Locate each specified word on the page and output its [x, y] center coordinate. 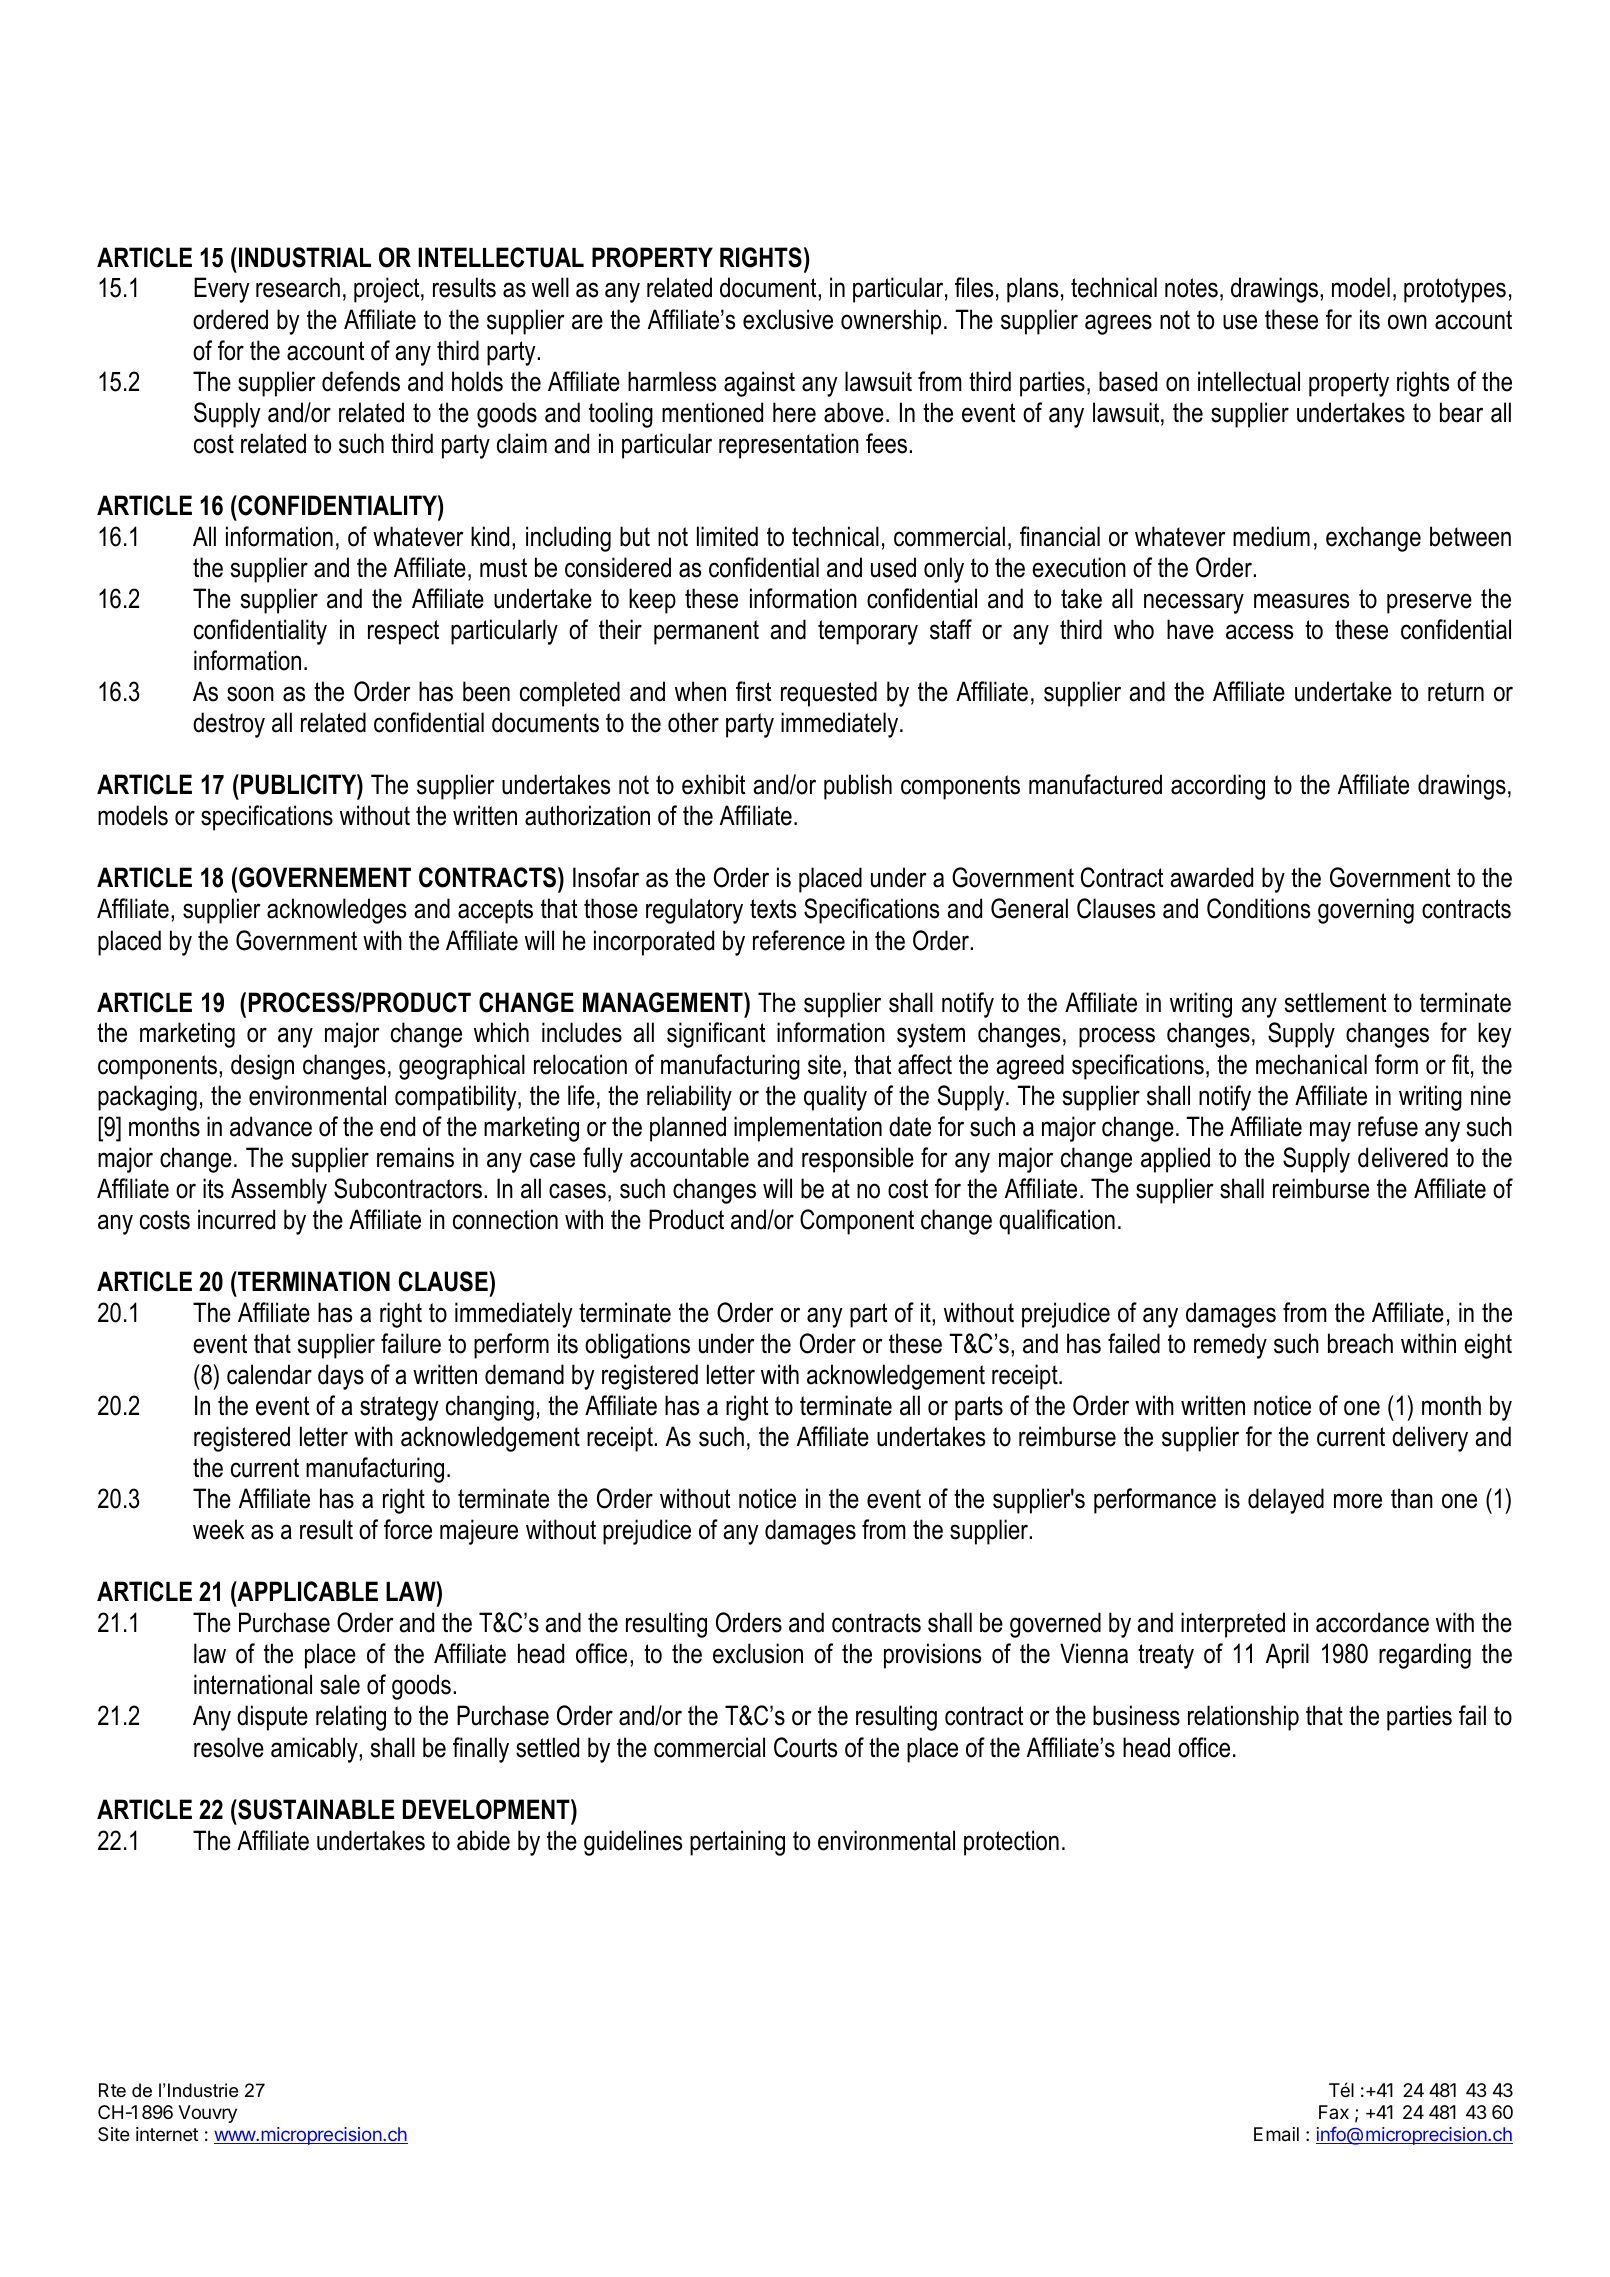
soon [250, 694]
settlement [1336, 1002]
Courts [805, 1747]
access [1259, 632]
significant [716, 1035]
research [298, 287]
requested [829, 694]
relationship [1243, 1718]
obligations [637, 1346]
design [262, 1067]
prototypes [1455, 290]
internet [167, 2134]
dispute [272, 1718]
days [341, 1377]
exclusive [788, 319]
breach [1360, 1343]
